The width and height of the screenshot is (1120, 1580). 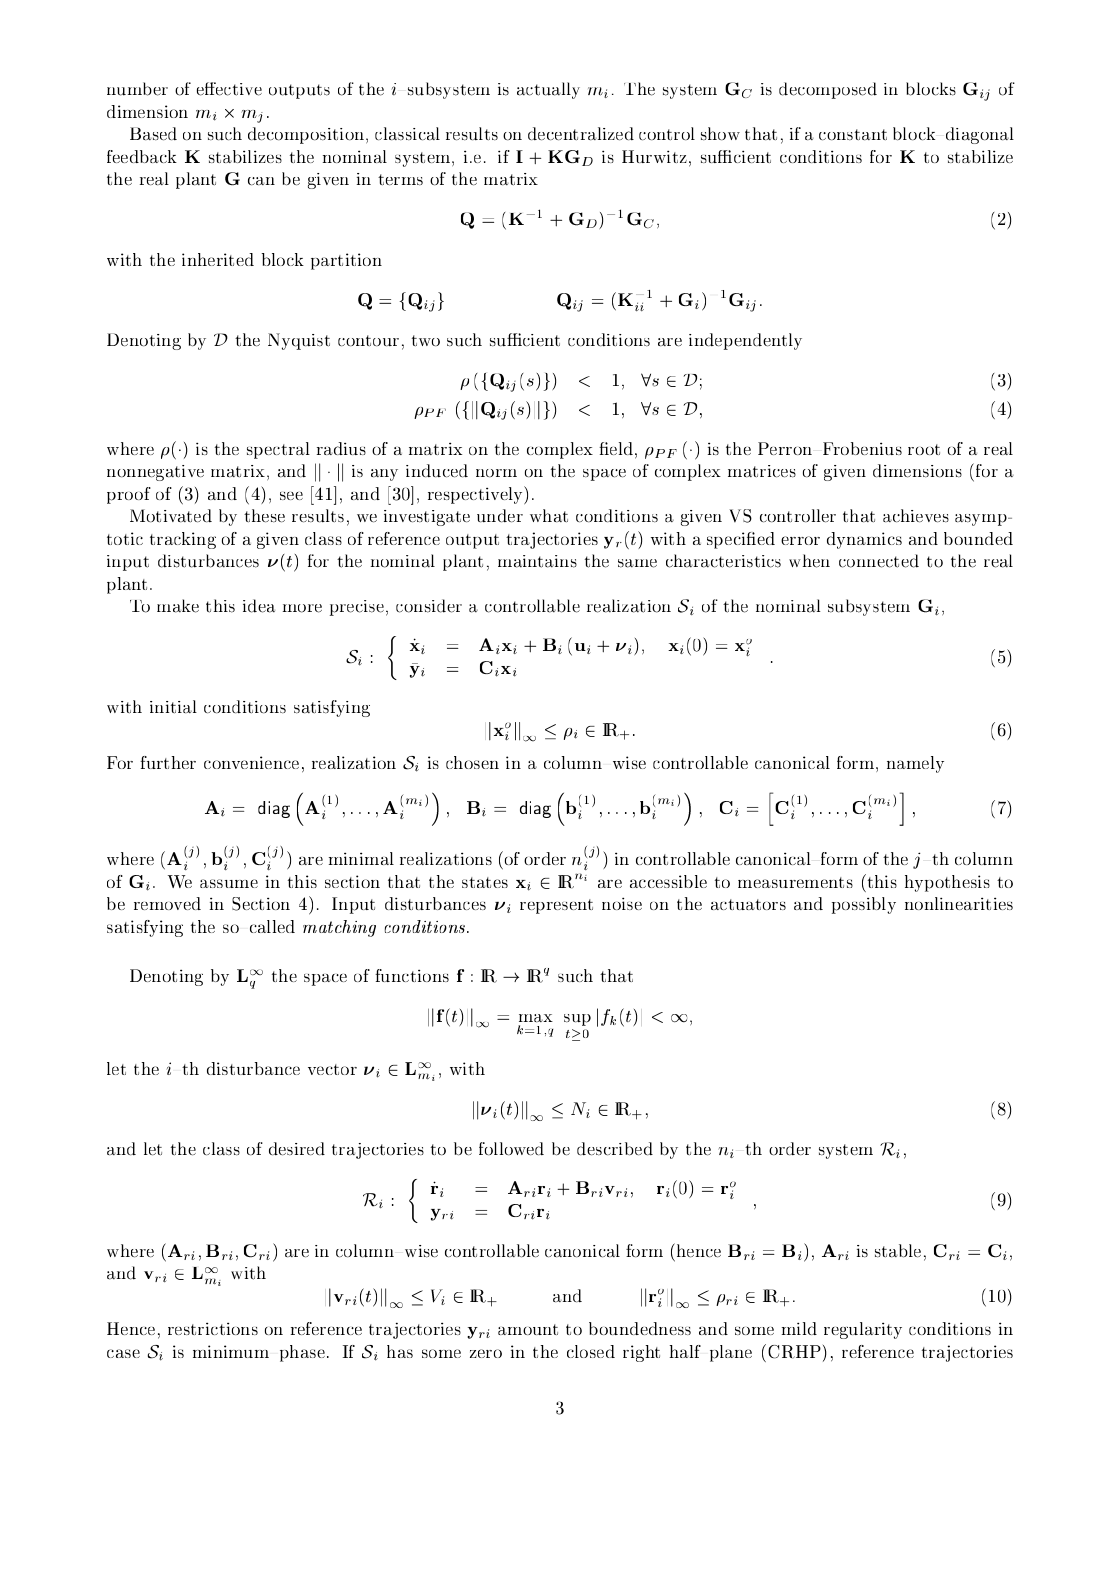 I want to click on constant, so click(x=853, y=134).
